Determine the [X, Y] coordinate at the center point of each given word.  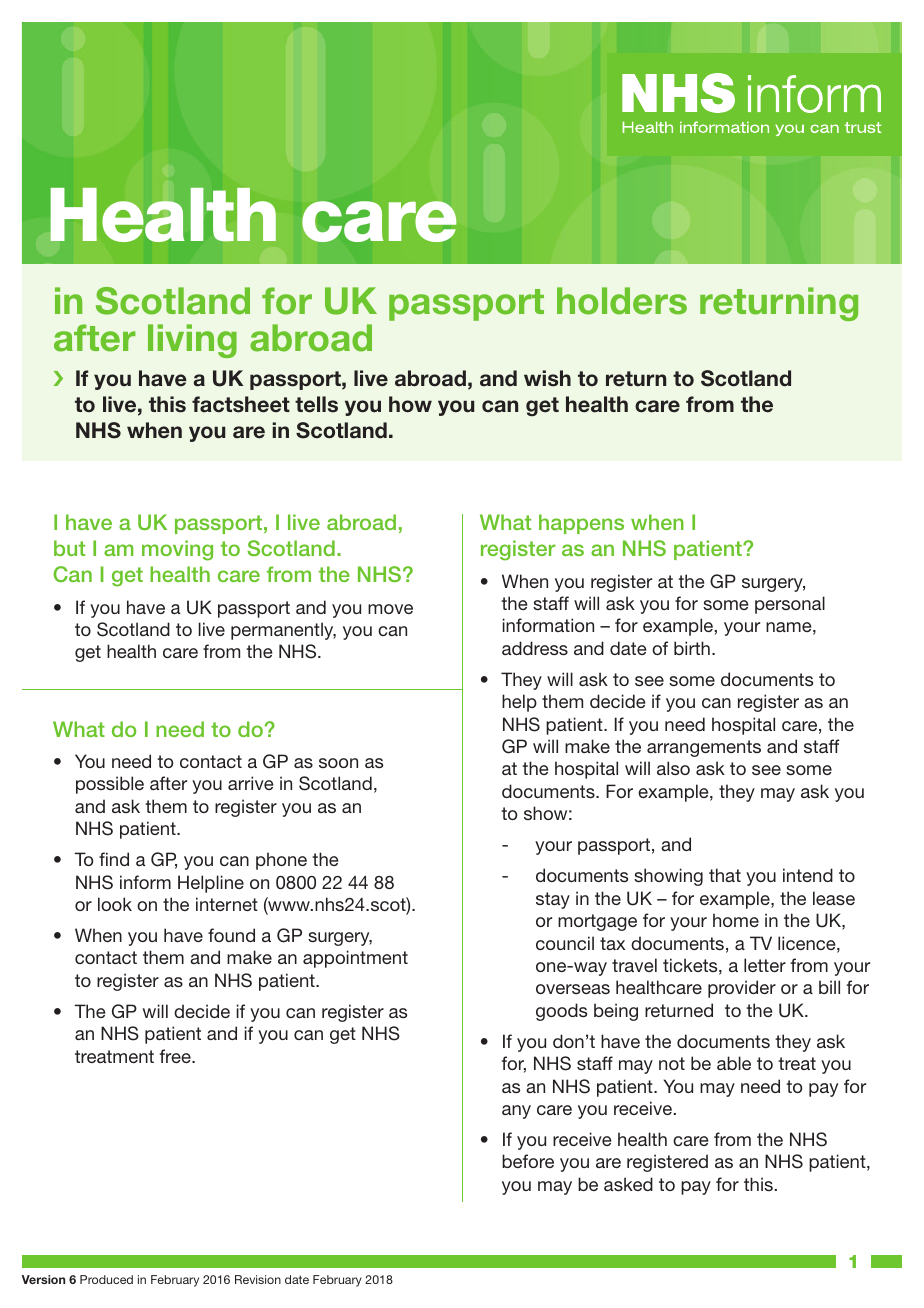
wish [547, 378]
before [528, 1161]
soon [338, 763]
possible [110, 785]
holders [622, 301]
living [192, 341]
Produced [106, 1279]
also [673, 768]
